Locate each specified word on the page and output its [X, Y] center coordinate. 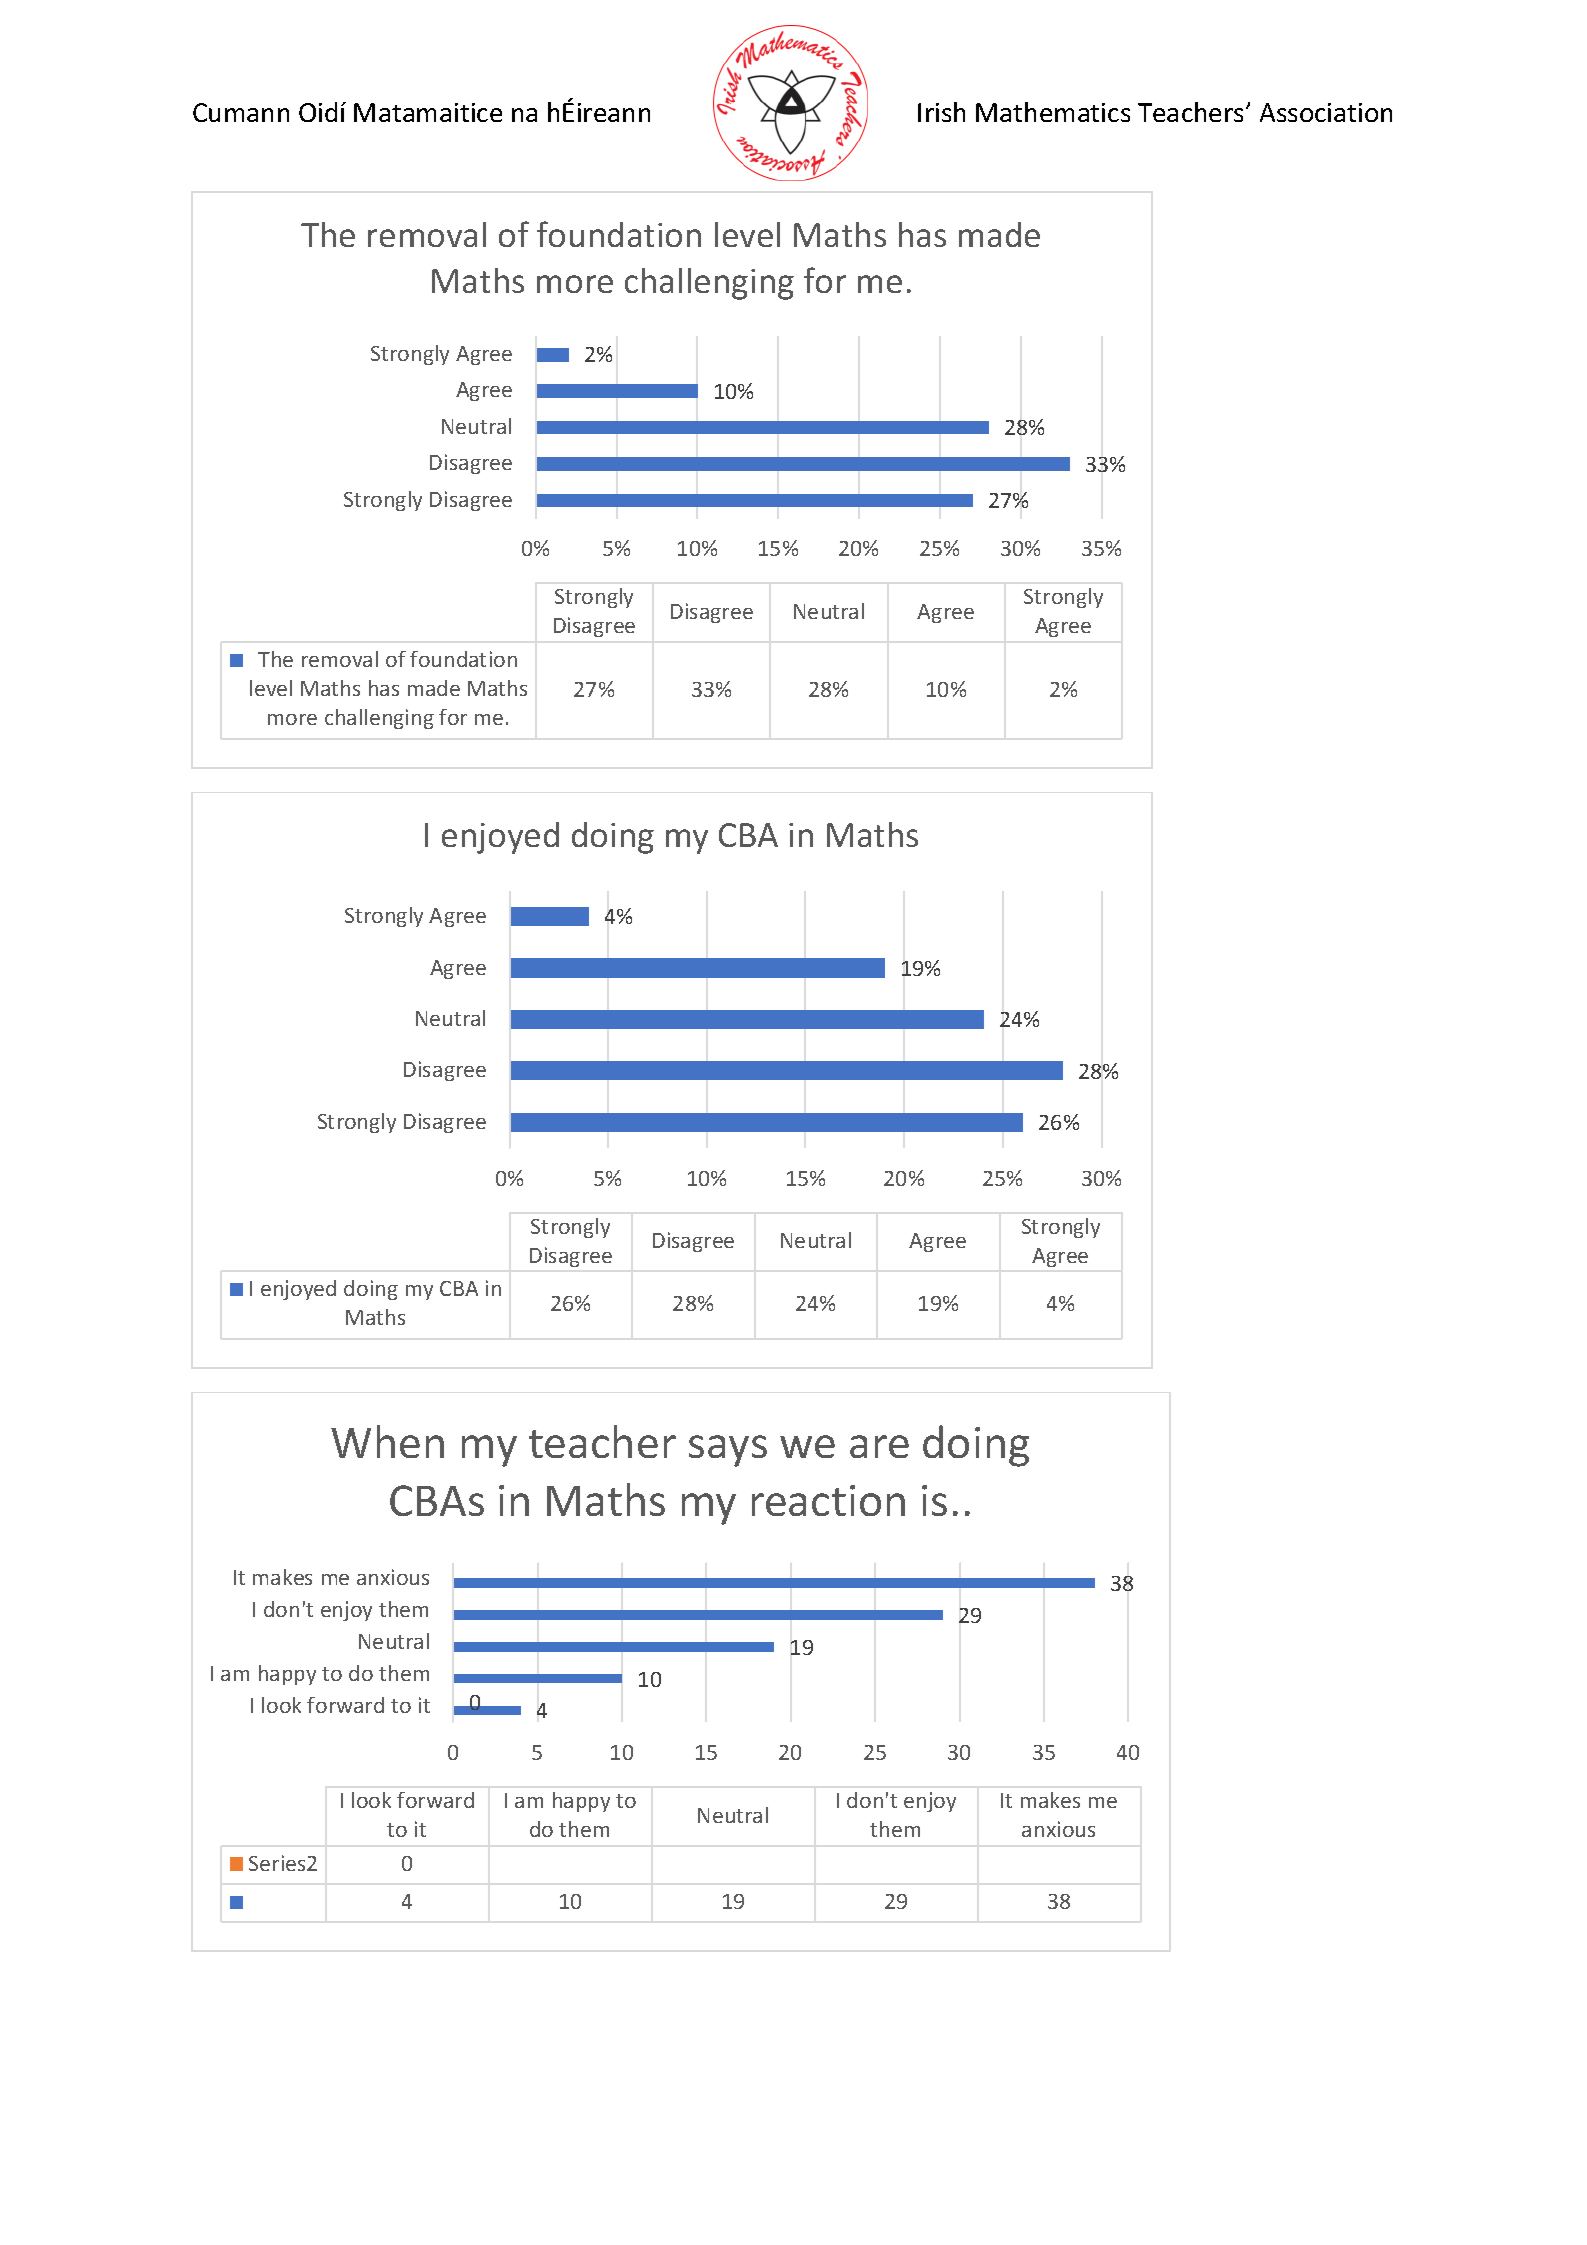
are [879, 1446]
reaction [828, 1500]
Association [1326, 112]
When [387, 1441]
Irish [941, 112]
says [728, 1451]
